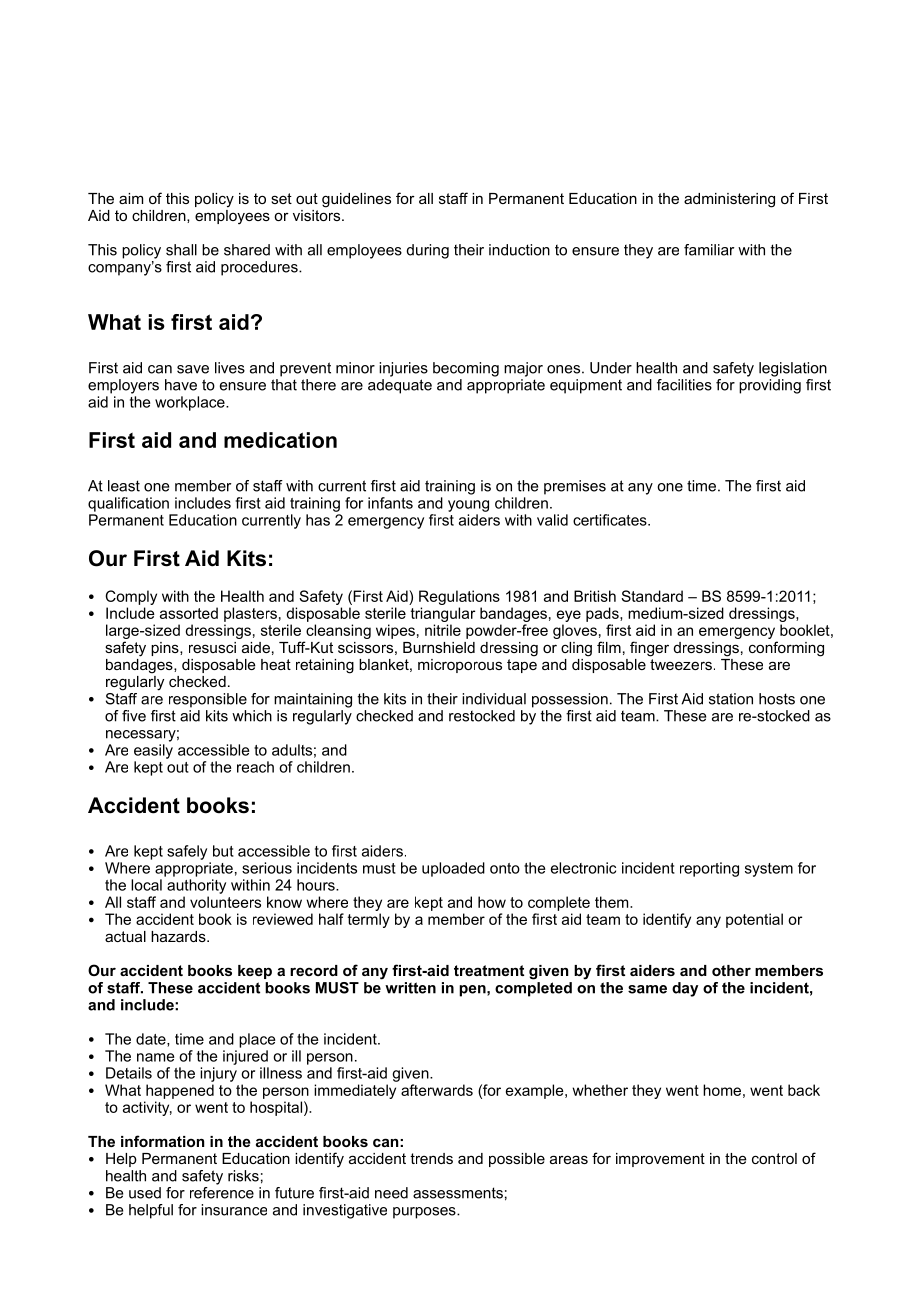  I want to click on young, so click(468, 506).
